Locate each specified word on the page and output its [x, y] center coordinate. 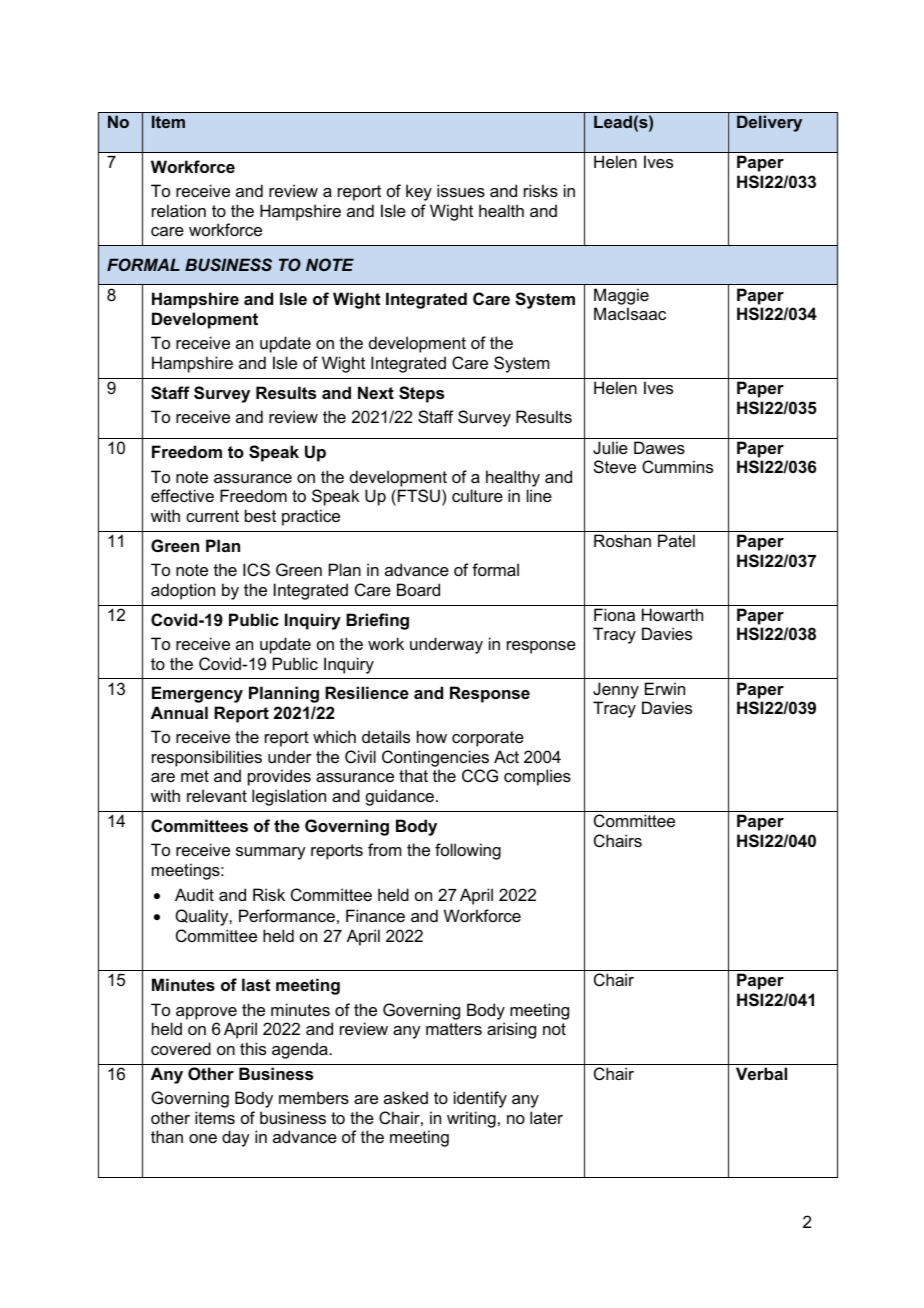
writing [471, 1119]
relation [179, 210]
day [236, 1138]
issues [461, 190]
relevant [217, 795]
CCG [480, 775]
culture [477, 495]
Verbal [761, 1073]
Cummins [677, 466]
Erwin [665, 688]
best [260, 515]
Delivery [769, 123]
